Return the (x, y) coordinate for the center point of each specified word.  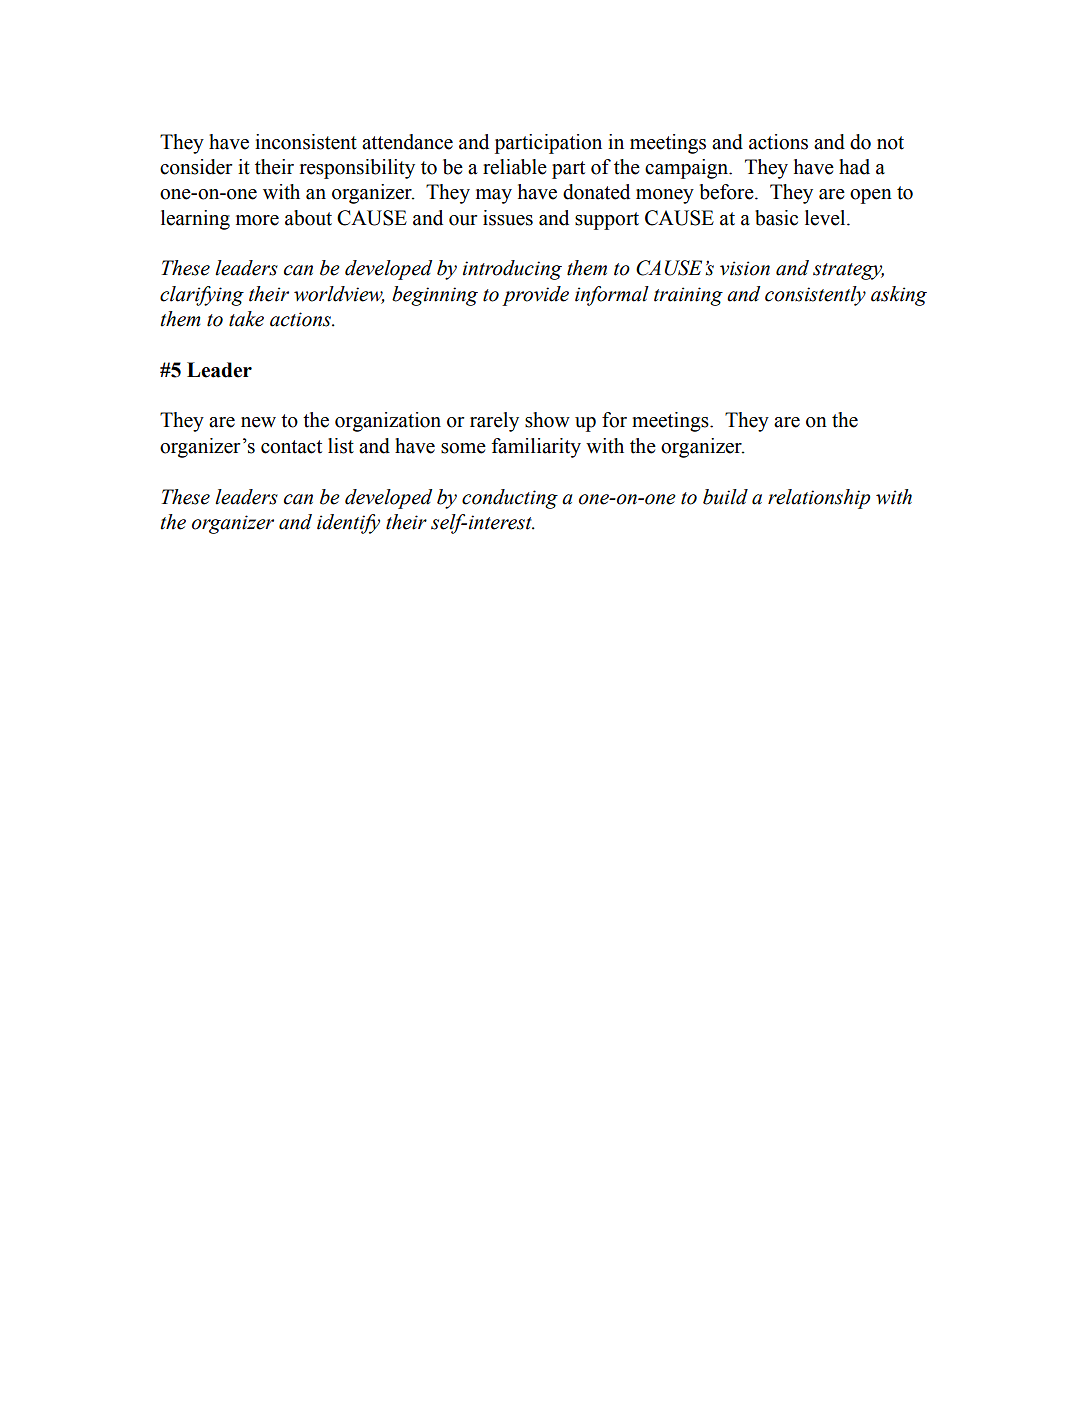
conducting (510, 499)
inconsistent (306, 142)
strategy (848, 271)
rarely (494, 422)
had (854, 167)
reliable (515, 167)
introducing (512, 270)
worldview (339, 294)
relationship (819, 499)
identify (348, 524)
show (547, 420)
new (258, 422)
